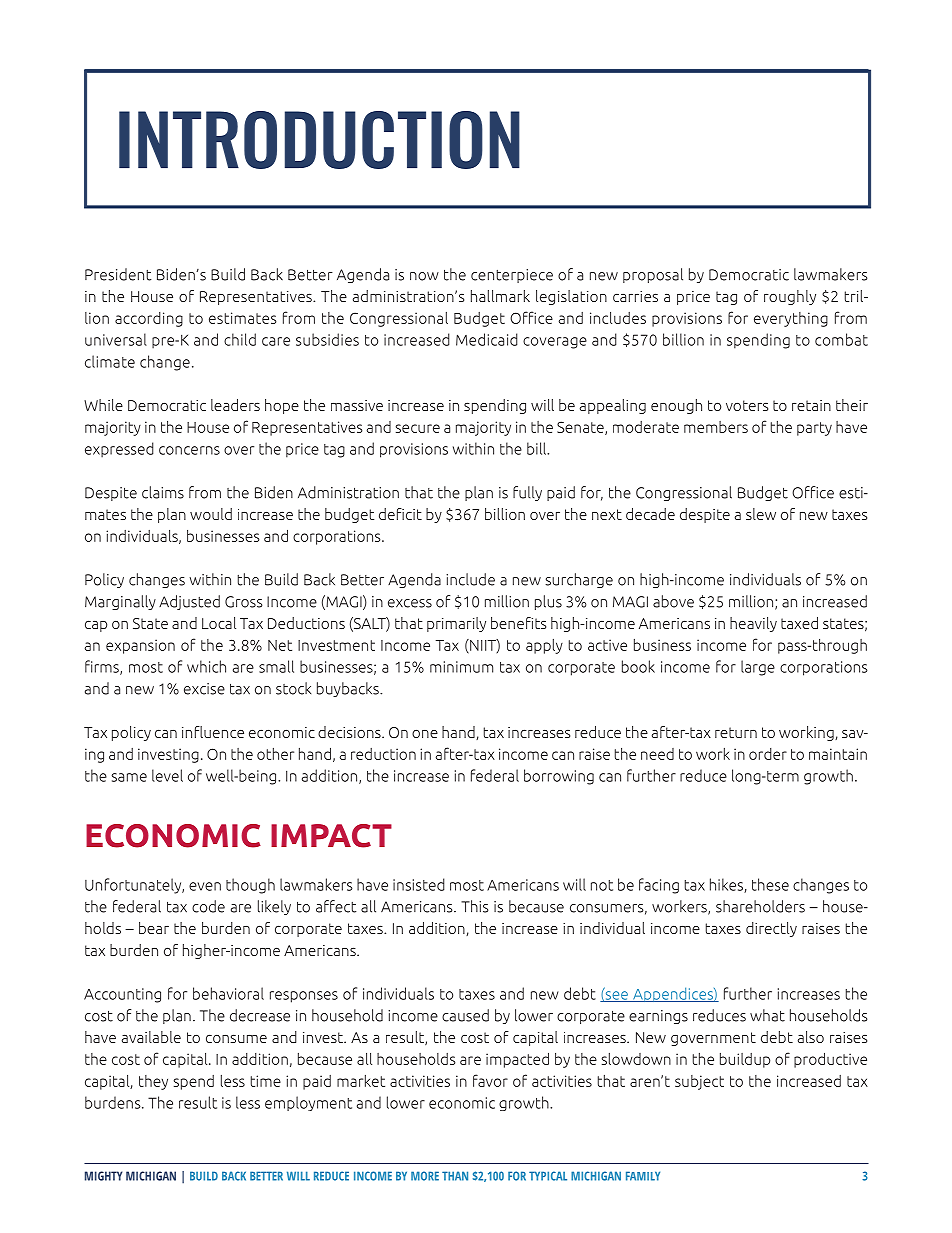  I want to click on centerpiece, so click(512, 276).
